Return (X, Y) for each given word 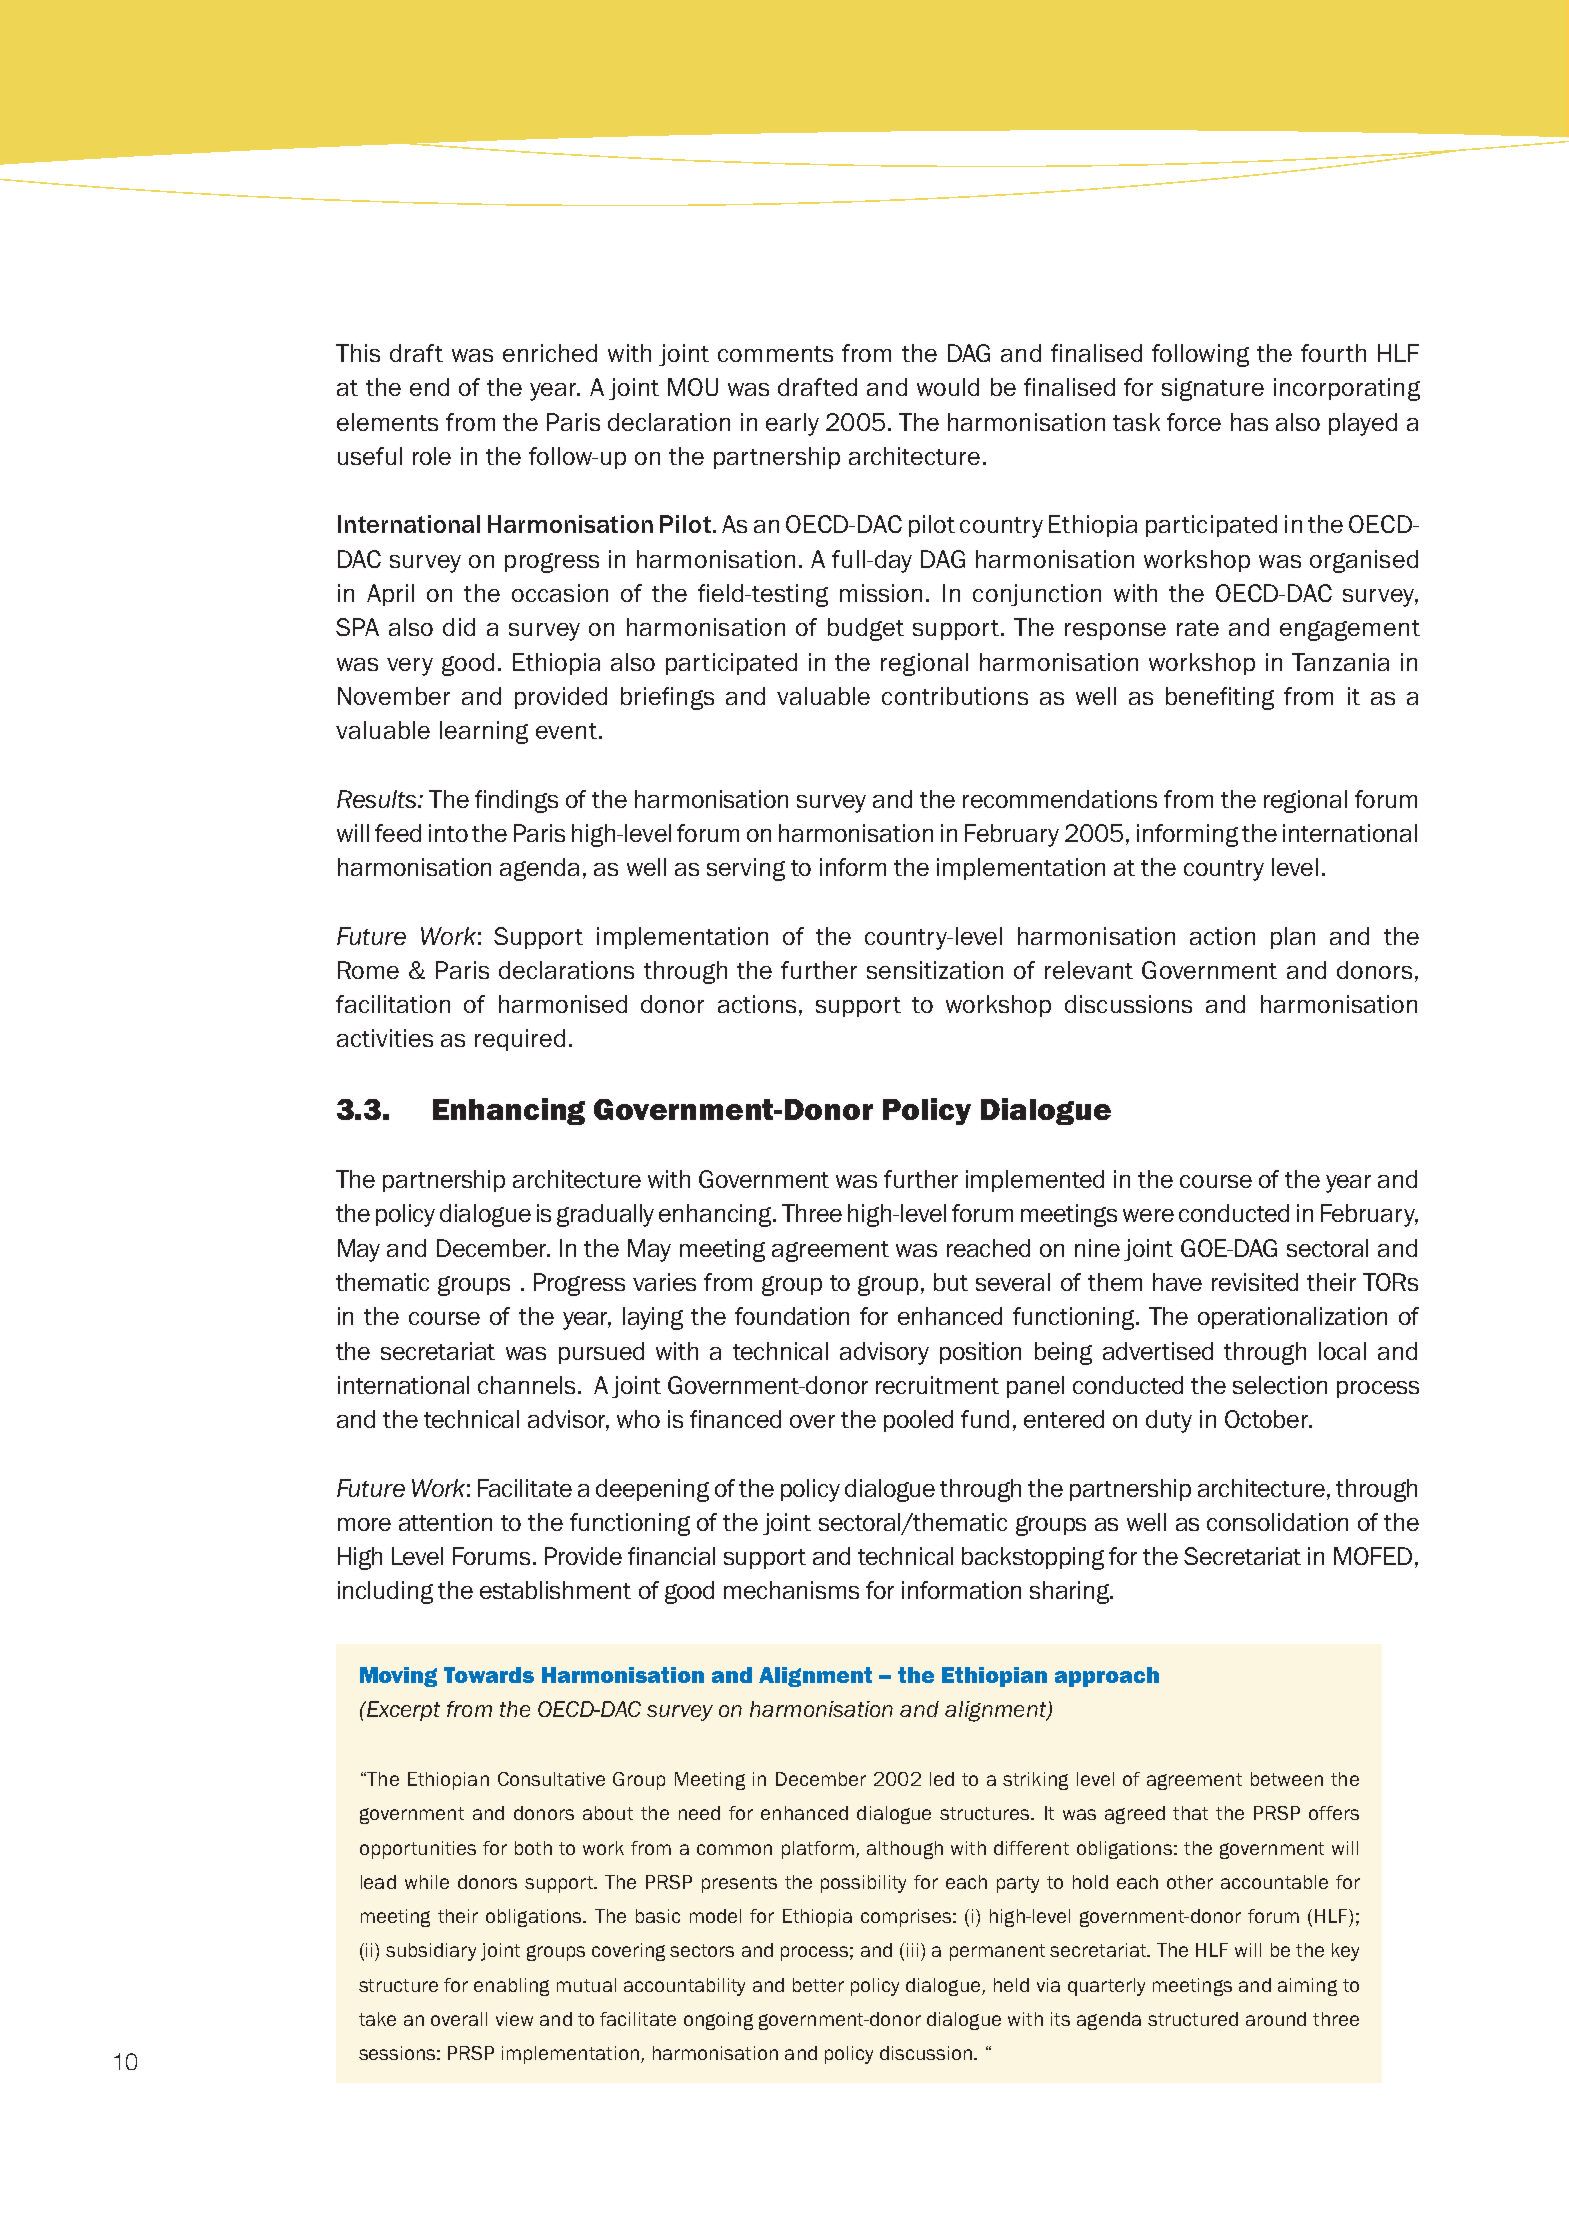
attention (445, 1522)
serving (746, 869)
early (792, 424)
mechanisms (791, 1590)
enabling (511, 1987)
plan (1293, 938)
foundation (792, 1316)
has (1249, 422)
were (1148, 1215)
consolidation (1277, 1522)
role (432, 456)
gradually (605, 1215)
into (448, 833)
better (818, 1985)
